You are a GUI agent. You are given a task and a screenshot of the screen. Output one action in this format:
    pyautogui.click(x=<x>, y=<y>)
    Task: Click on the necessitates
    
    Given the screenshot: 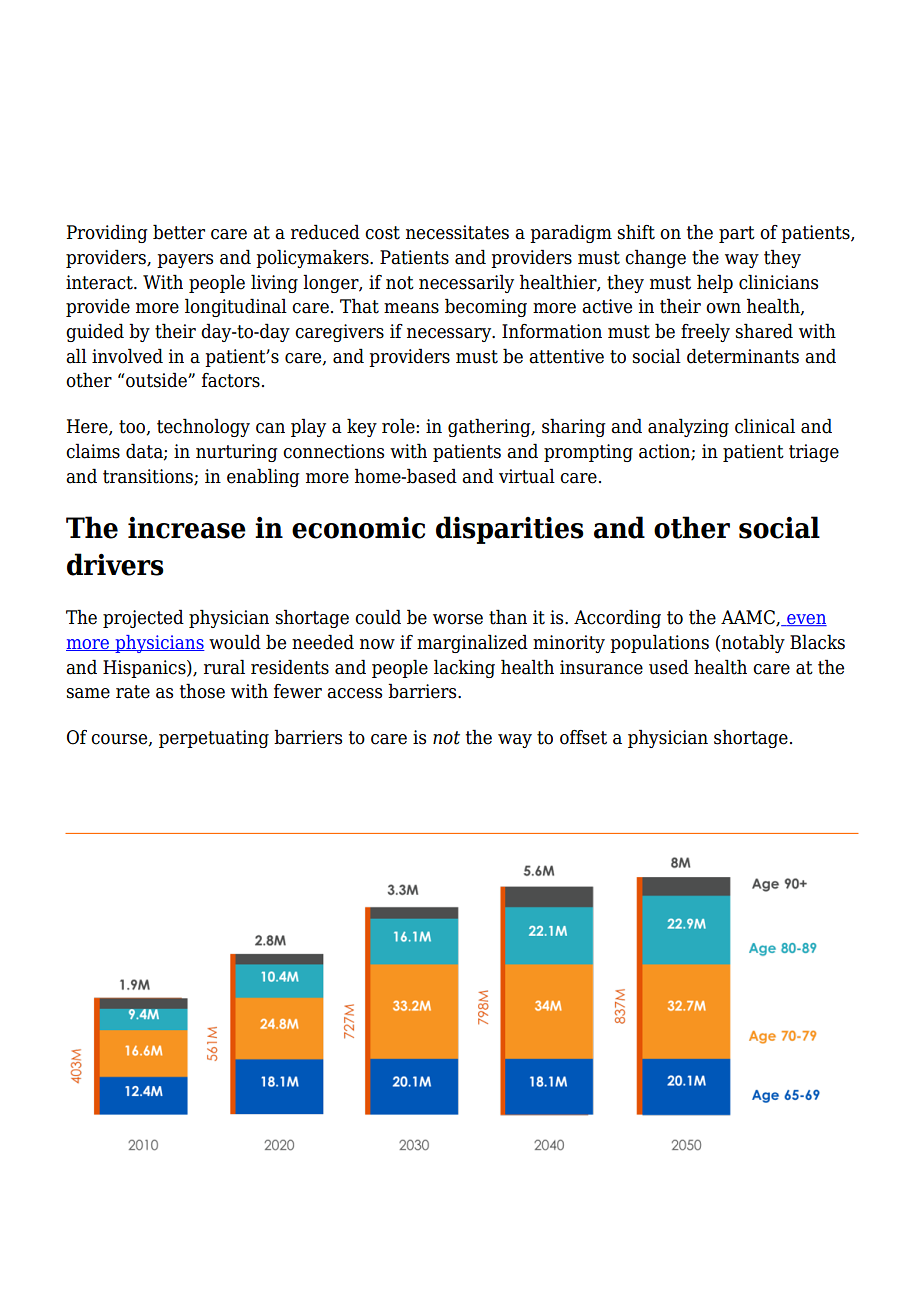 What is the action you would take?
    pyautogui.click(x=457, y=232)
